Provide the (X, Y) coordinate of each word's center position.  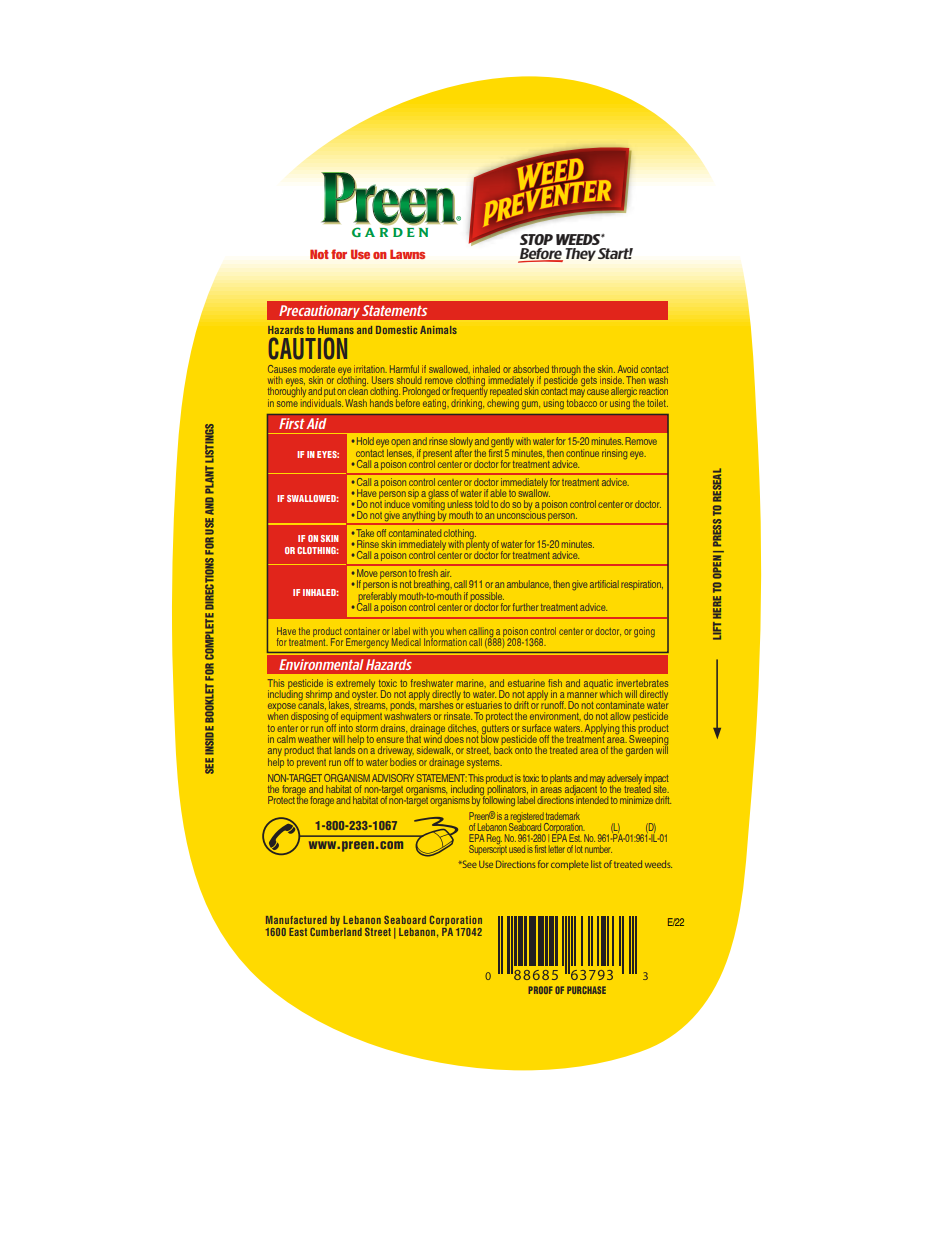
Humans (336, 330)
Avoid (628, 369)
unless (460, 504)
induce (397, 504)
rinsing (614, 454)
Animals (438, 330)
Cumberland (336, 932)
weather (314, 739)
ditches (463, 728)
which (611, 694)
